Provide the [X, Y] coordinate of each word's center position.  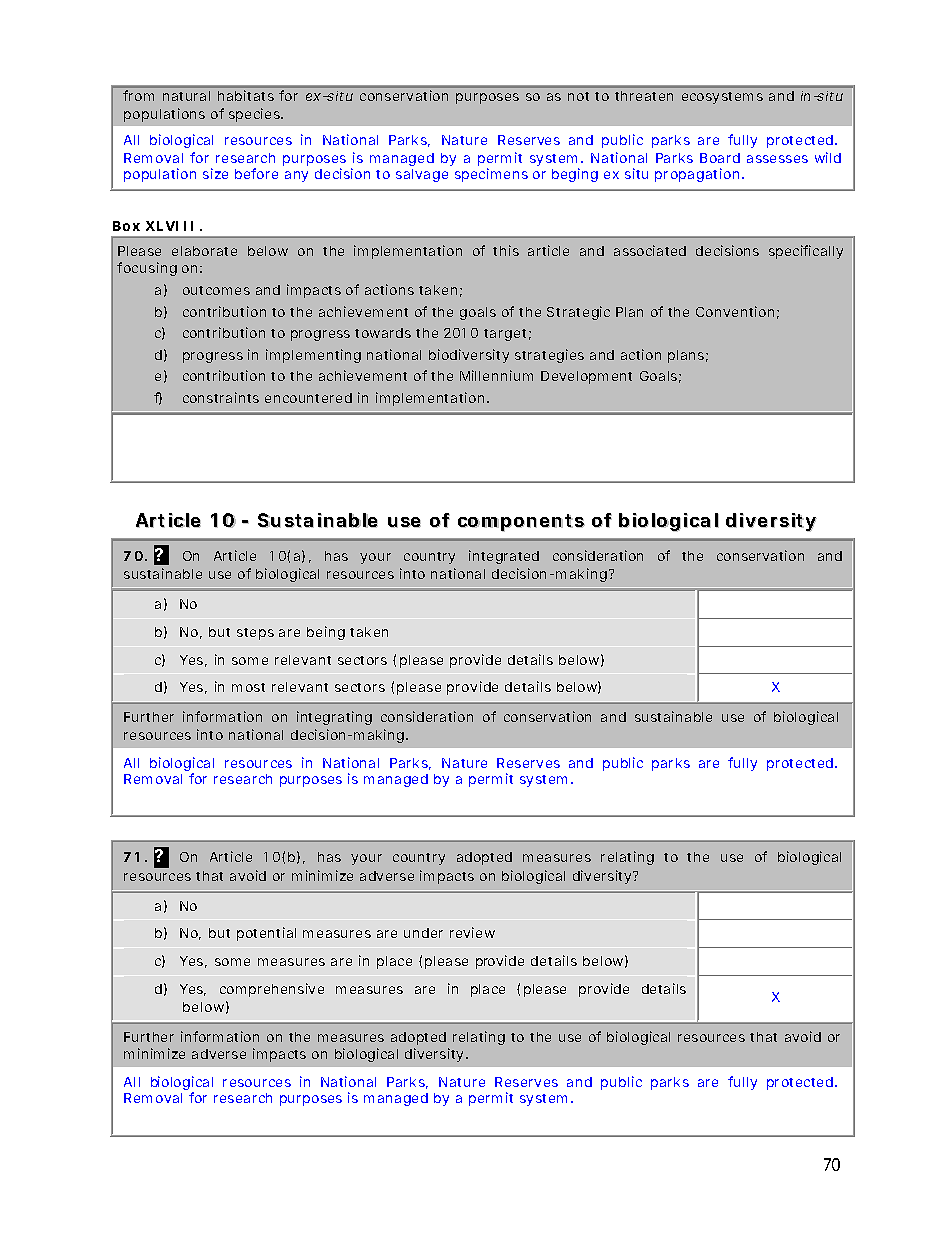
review [472, 932]
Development [586, 377]
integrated [504, 557]
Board [720, 158]
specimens [491, 175]
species [255, 115]
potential [266, 934]
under [423, 933]
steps [255, 634]
